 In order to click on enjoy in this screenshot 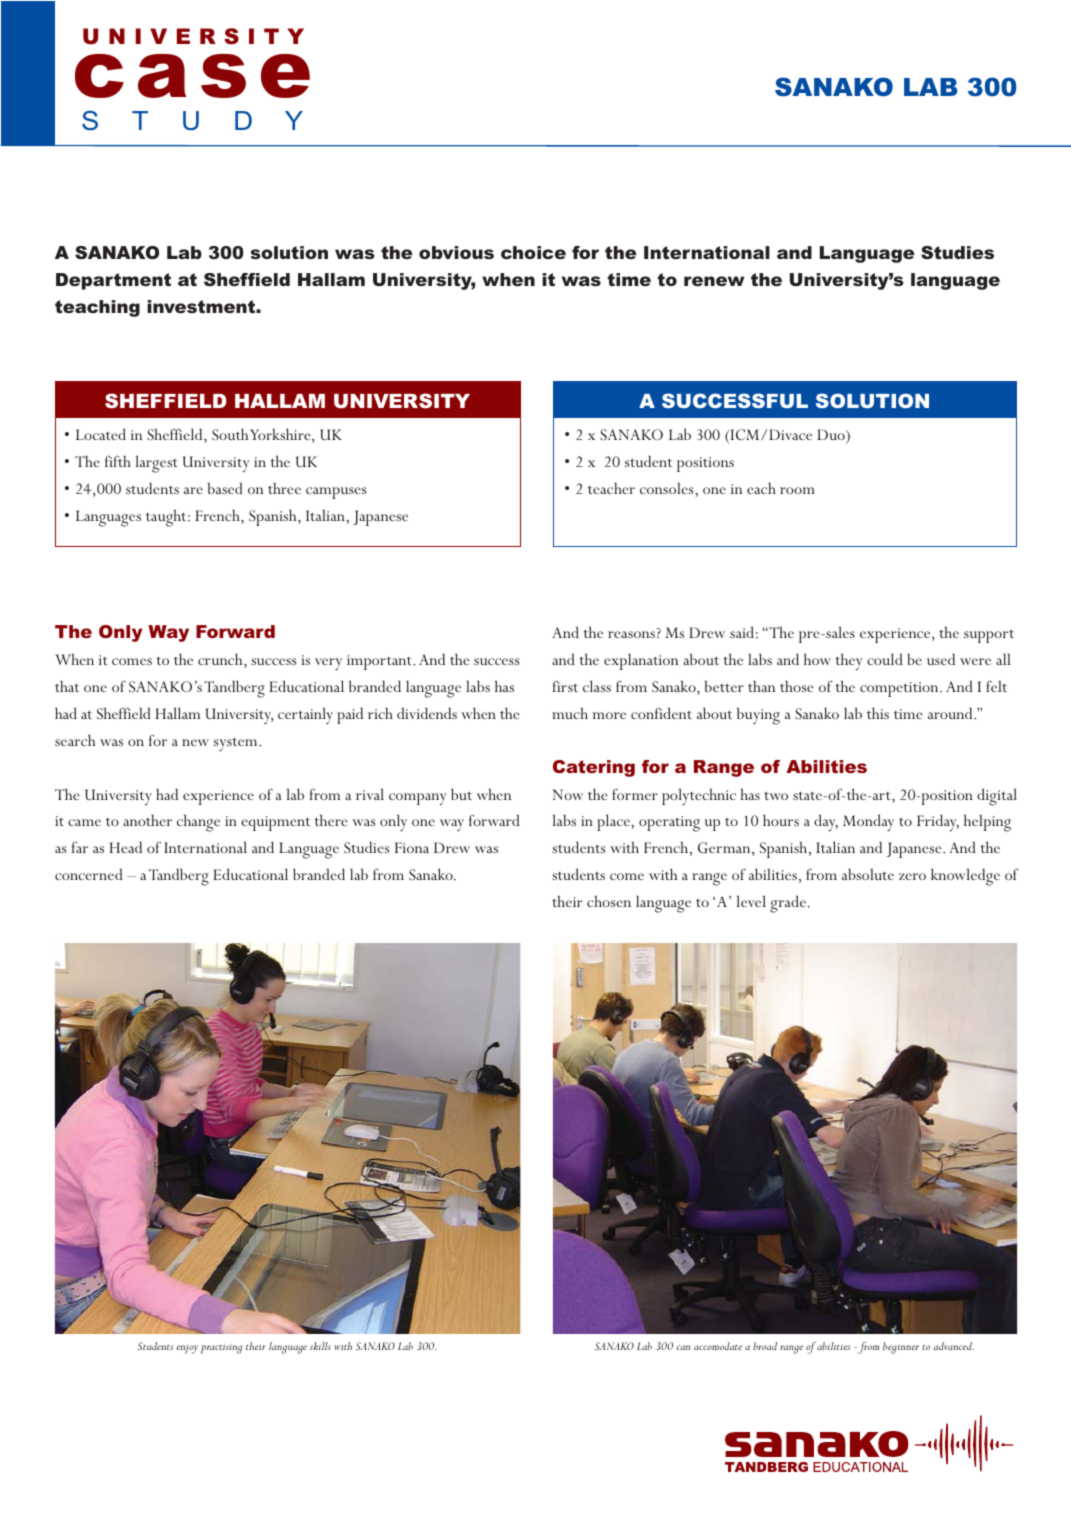, I will do `click(187, 1349)`.
